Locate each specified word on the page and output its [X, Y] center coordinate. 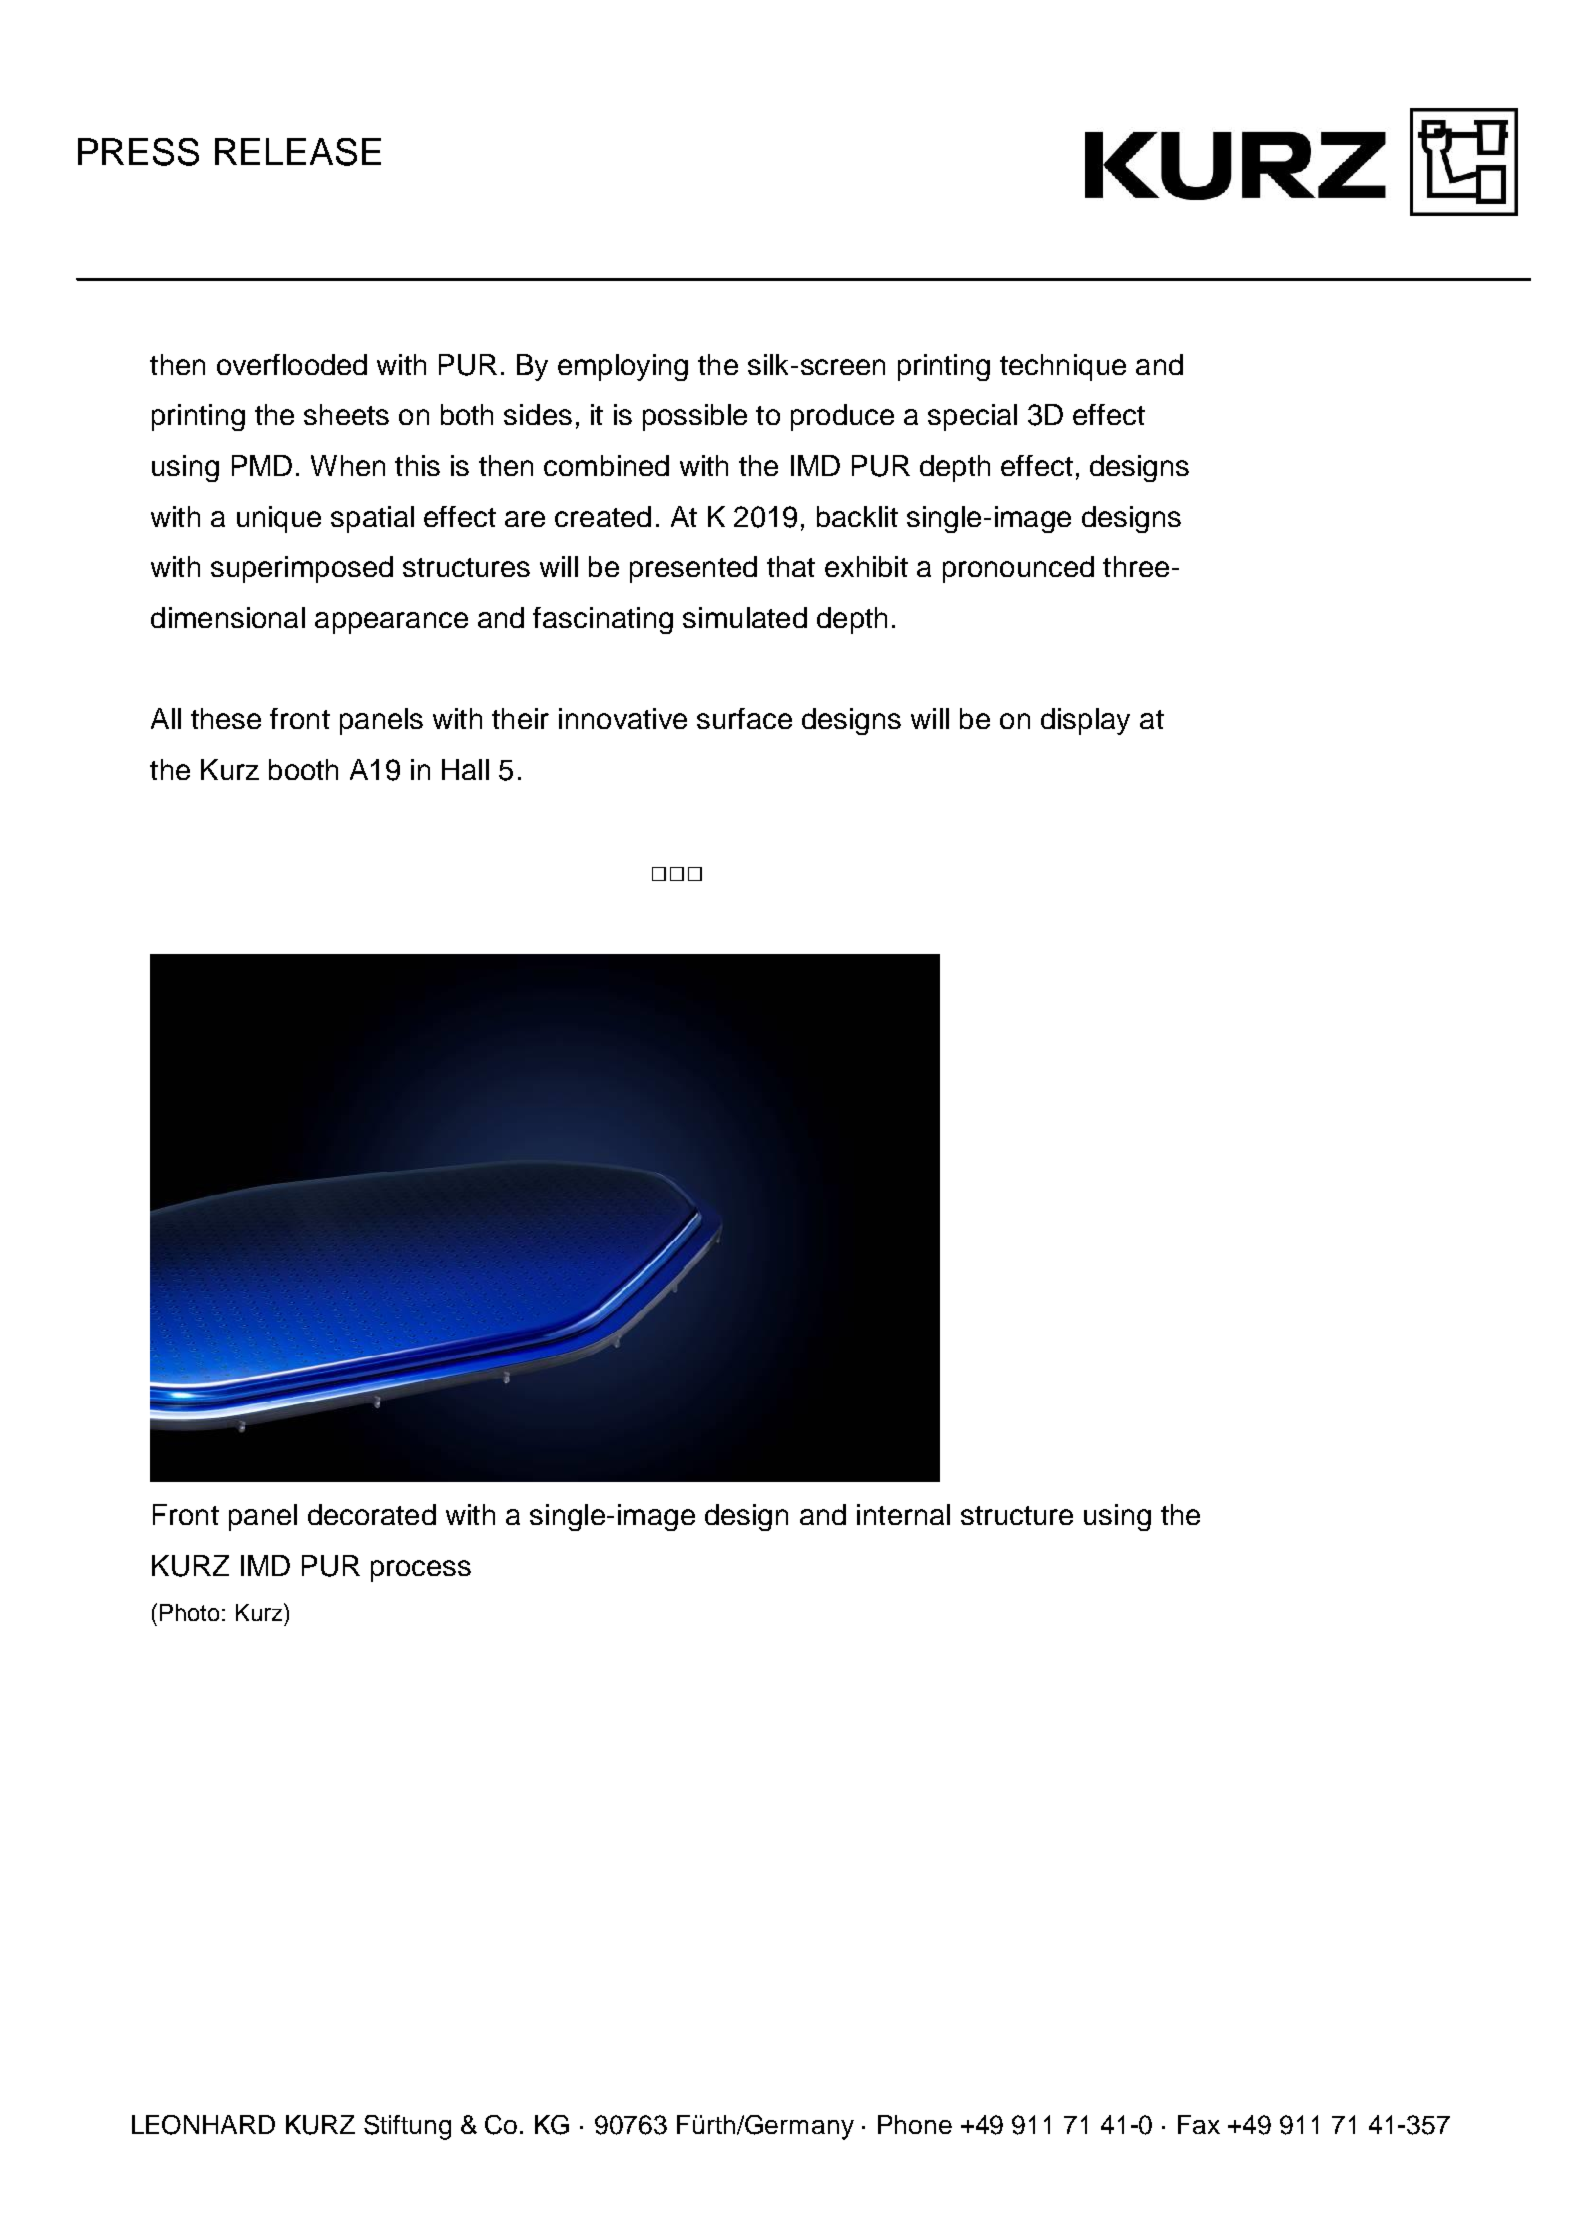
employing [623, 367]
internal [903, 1514]
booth [303, 769]
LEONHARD [203, 2125]
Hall [465, 769]
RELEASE [298, 152]
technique [1063, 367]
